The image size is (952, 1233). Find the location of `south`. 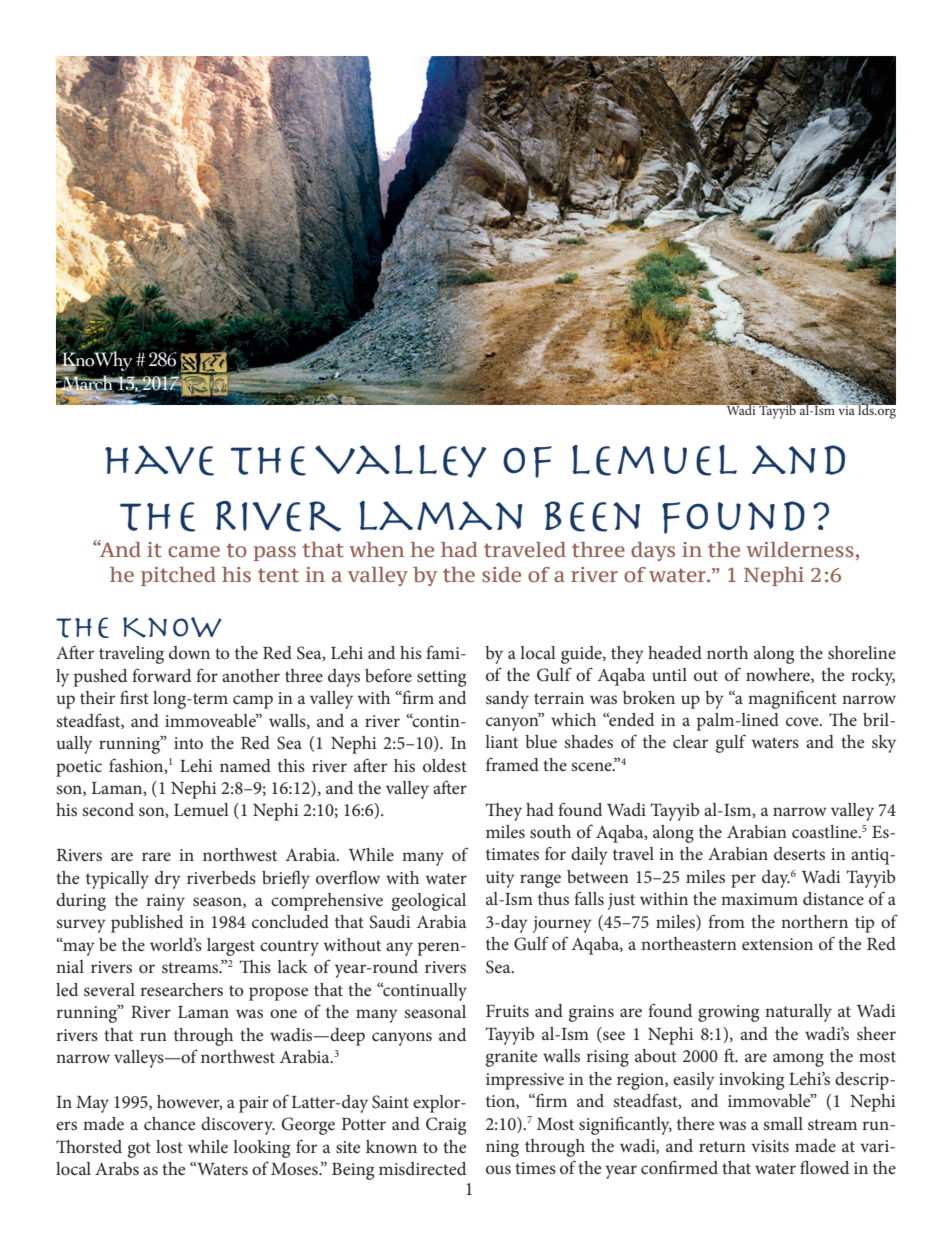

south is located at coordinates (550, 831).
